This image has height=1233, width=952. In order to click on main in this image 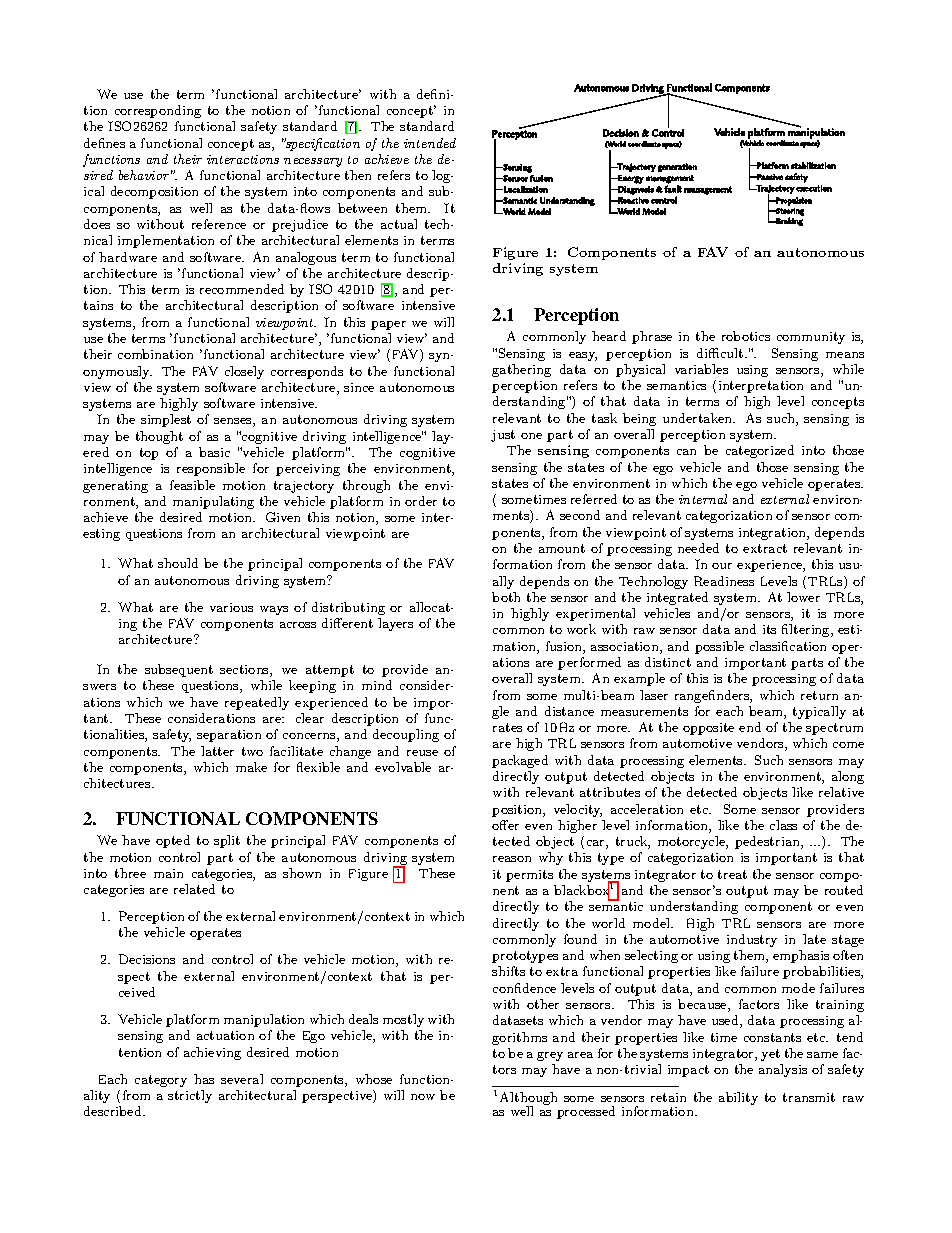, I will do `click(168, 873)`.
